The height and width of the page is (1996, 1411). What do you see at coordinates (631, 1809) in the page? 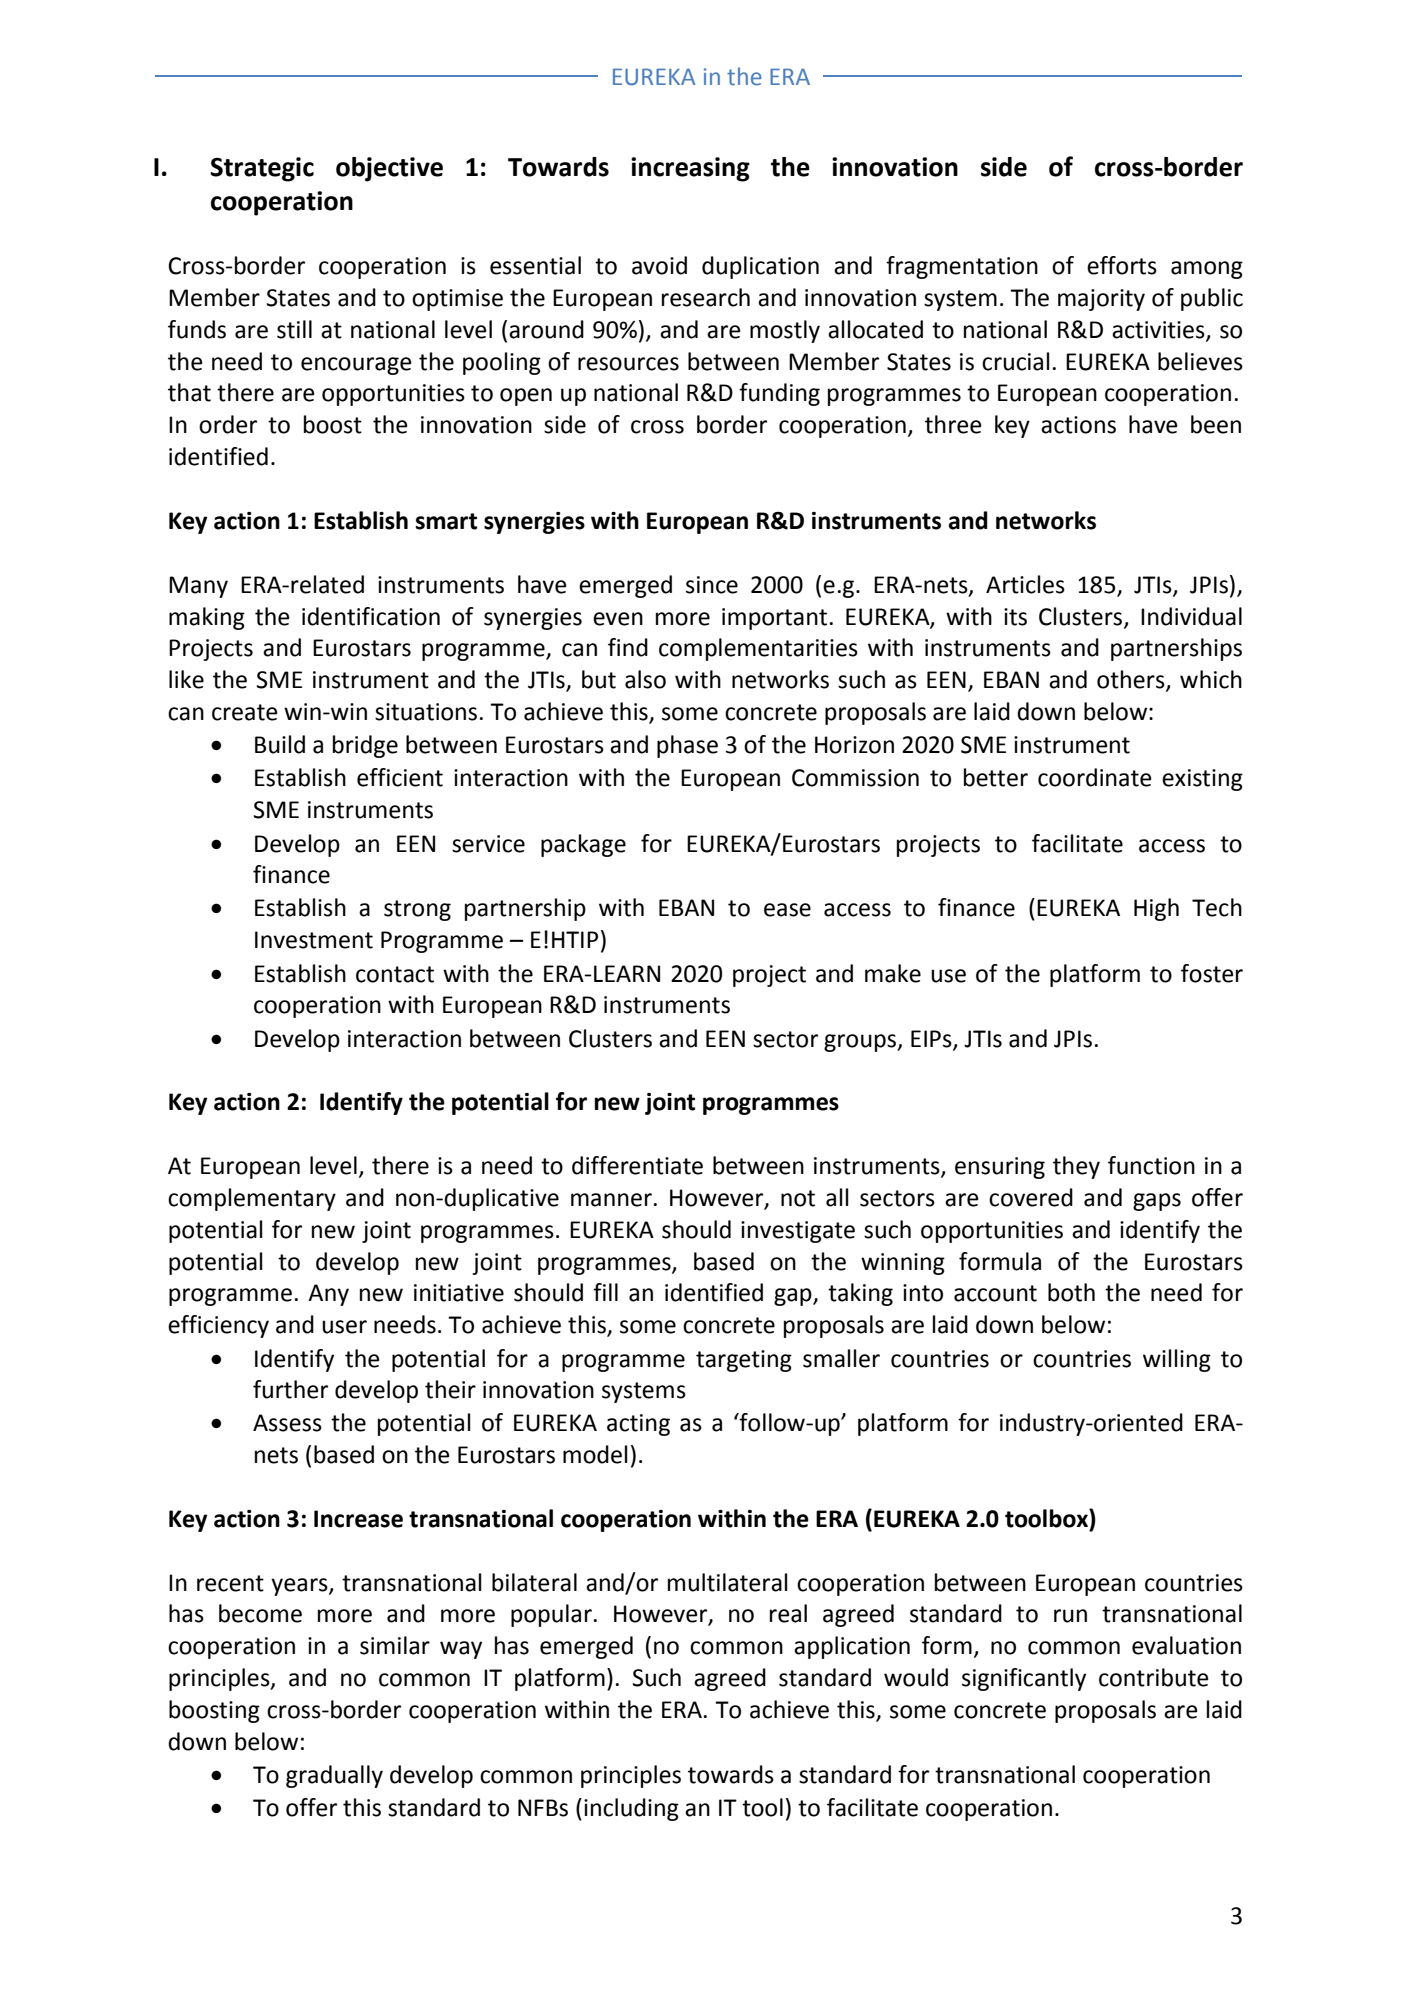
I see `including` at bounding box center [631, 1809].
